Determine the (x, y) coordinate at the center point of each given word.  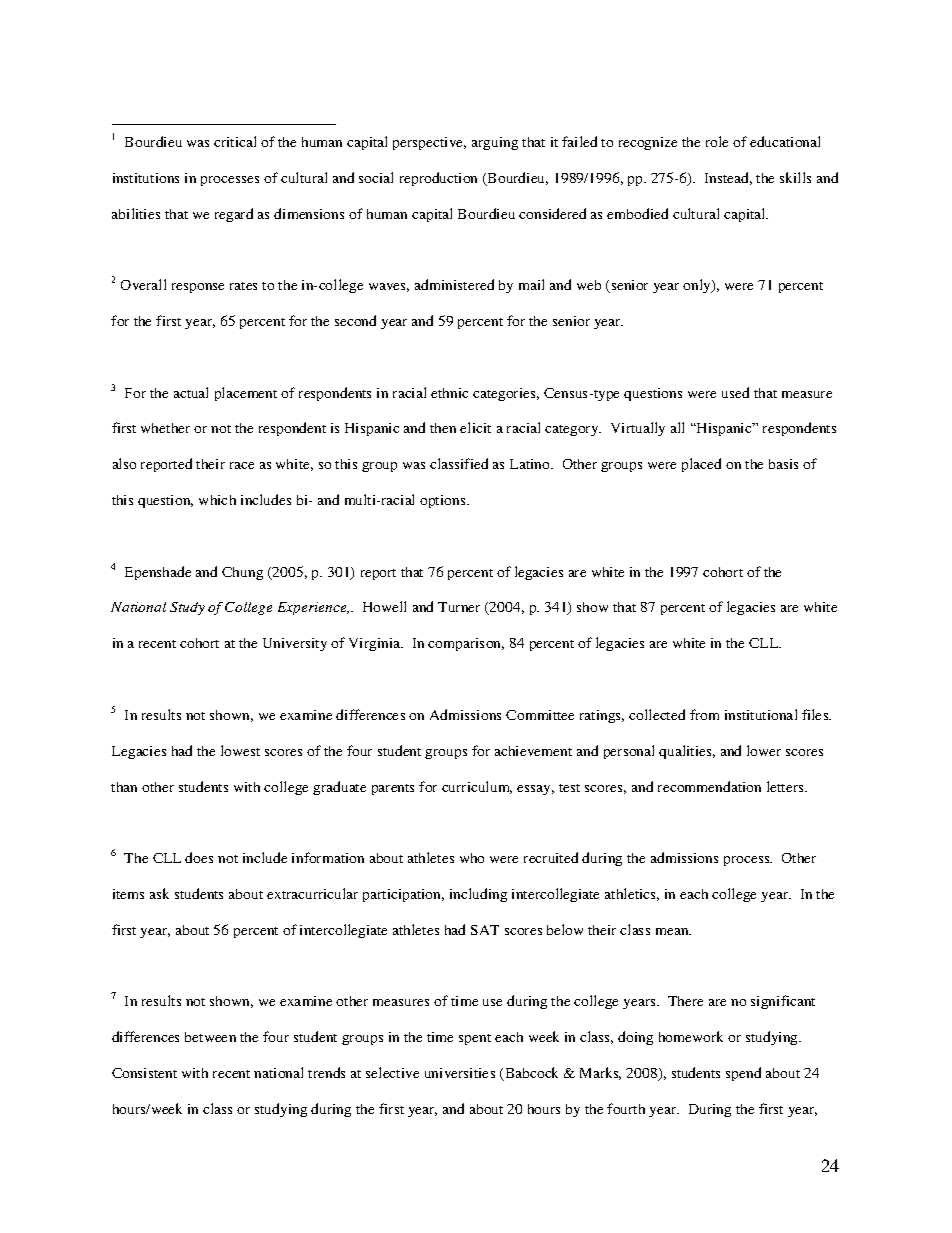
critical (235, 141)
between (210, 1037)
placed (701, 465)
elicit (475, 427)
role (717, 141)
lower (764, 750)
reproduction (438, 179)
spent (475, 1039)
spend (743, 1074)
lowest (240, 750)
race (242, 465)
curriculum (477, 787)
